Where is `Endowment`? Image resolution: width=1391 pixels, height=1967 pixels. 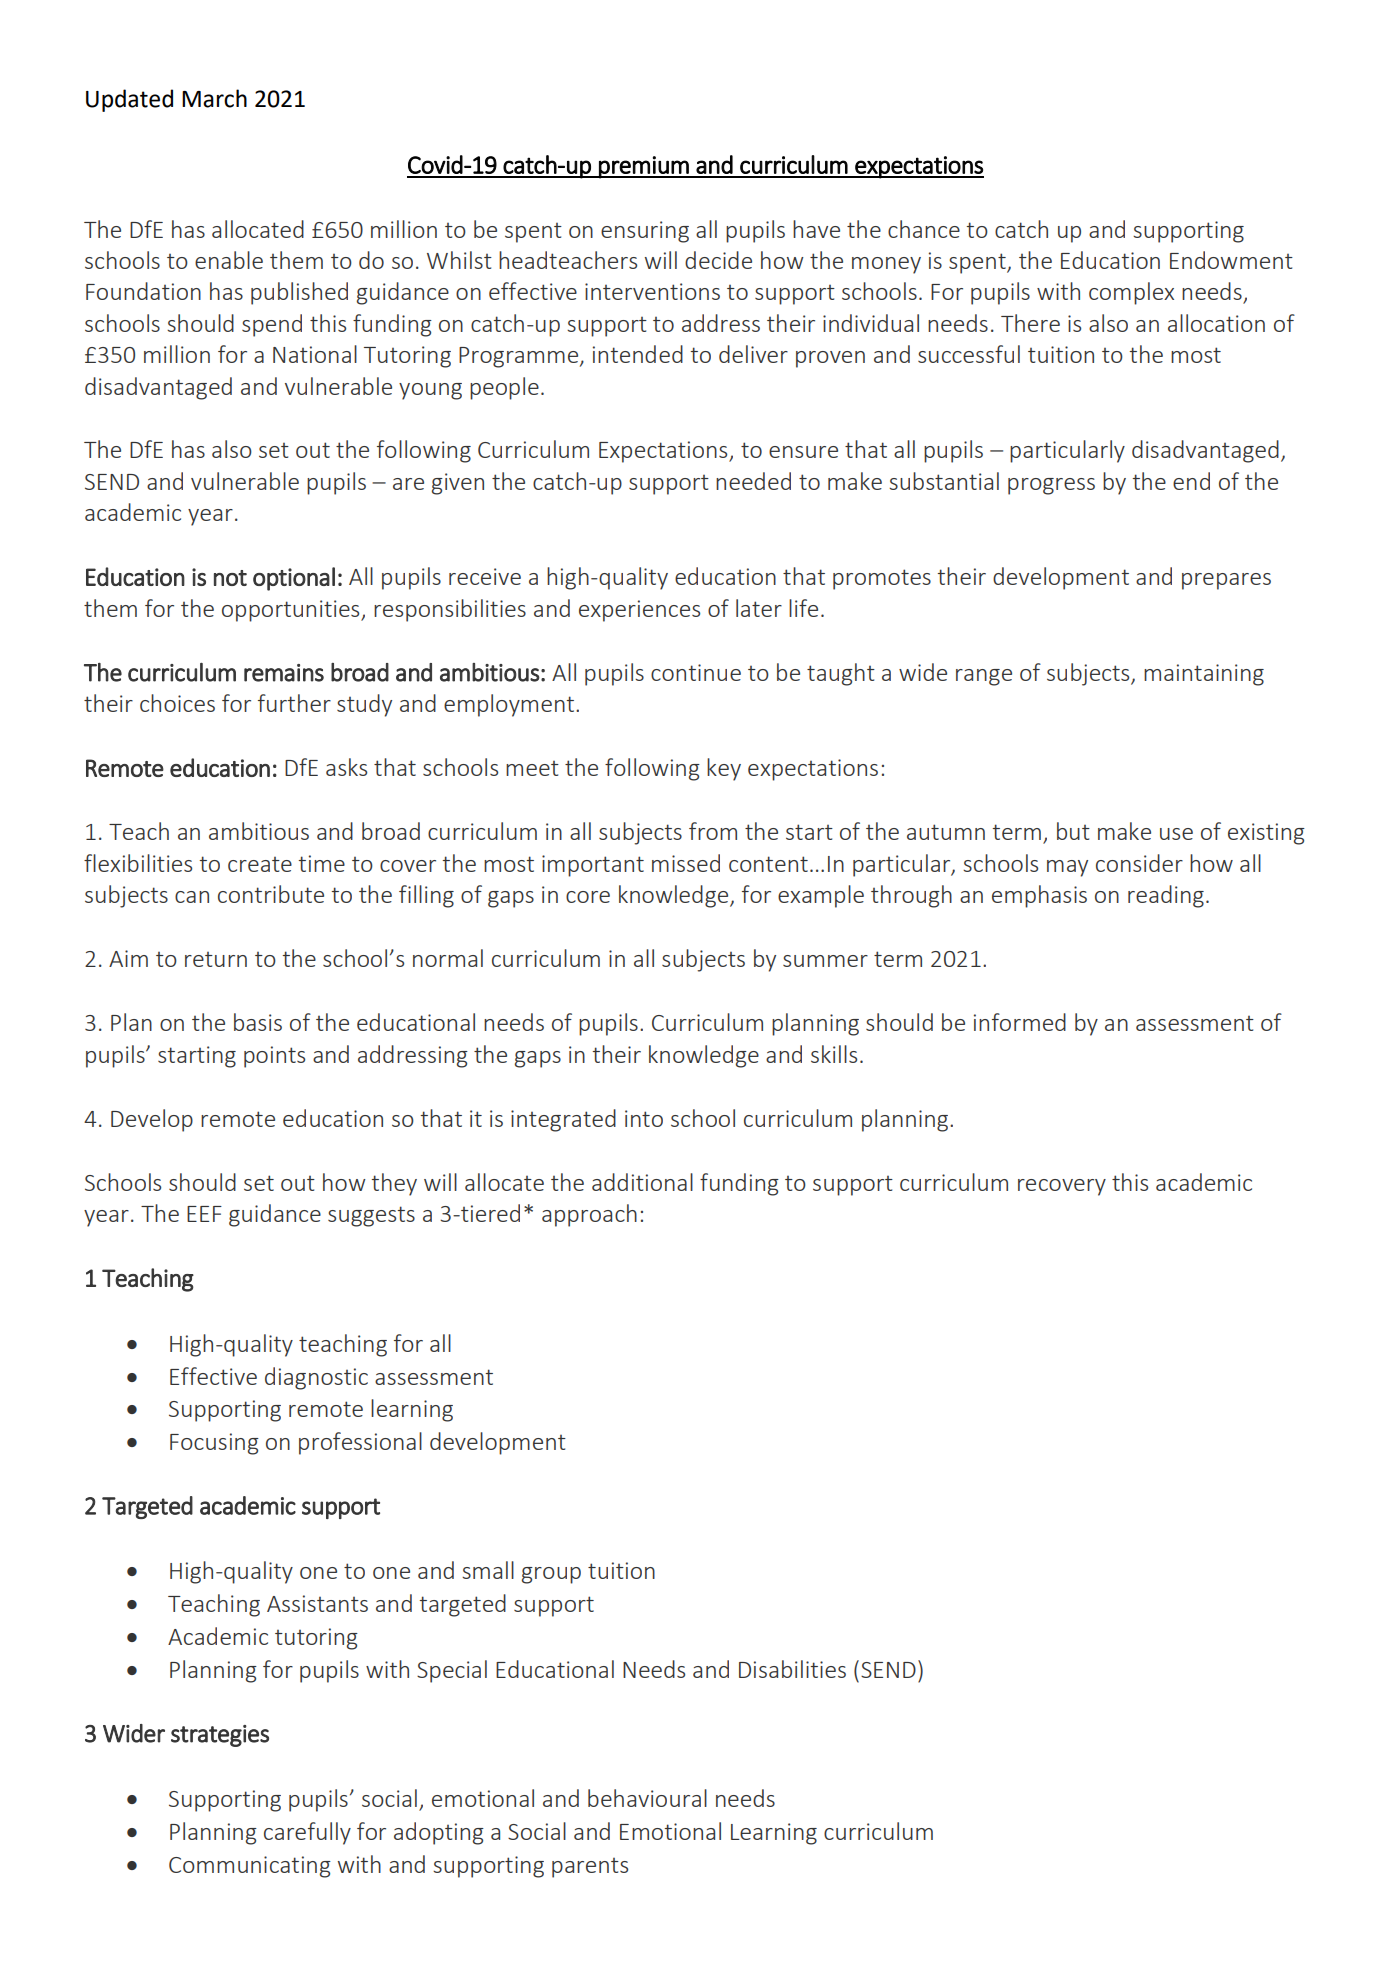 Endowment is located at coordinates (1231, 260).
